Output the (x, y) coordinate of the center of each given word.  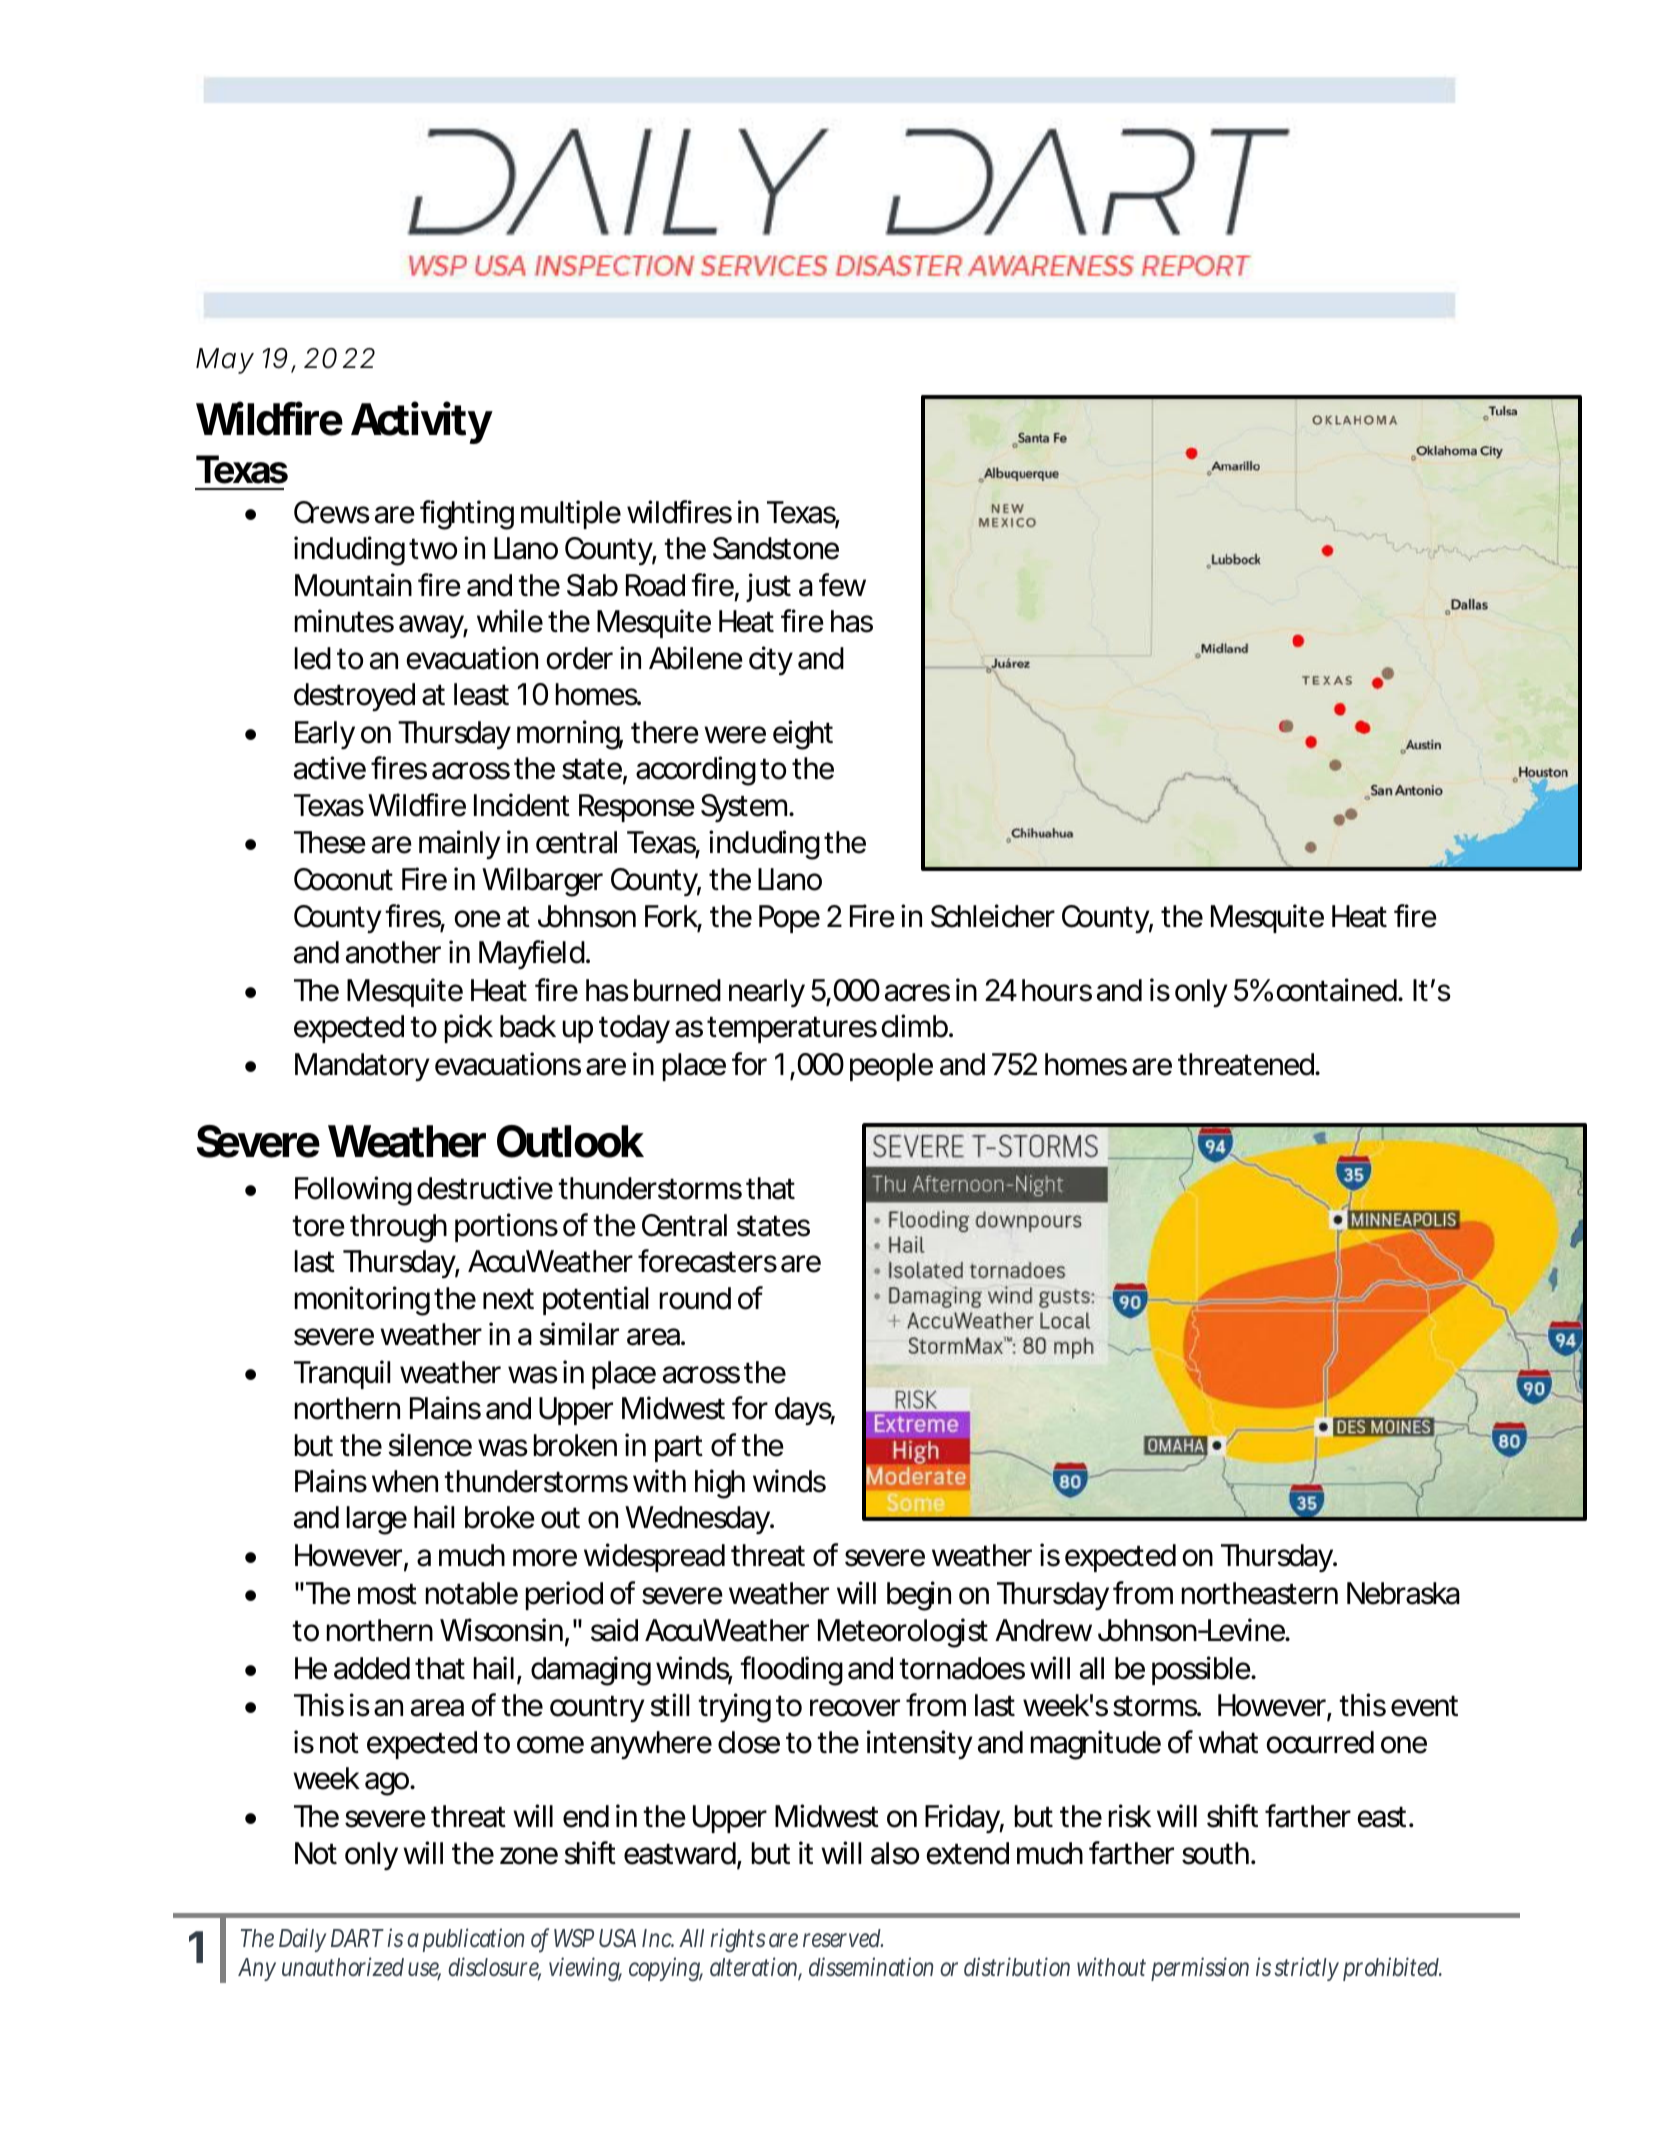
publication (473, 1940)
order (580, 658)
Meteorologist (903, 1633)
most (387, 1594)
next (508, 1299)
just (768, 587)
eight (803, 735)
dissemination (871, 1967)
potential (595, 1300)
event (1424, 1706)
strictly (1307, 1969)
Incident (522, 805)
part (679, 1448)
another (393, 952)
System (742, 808)
